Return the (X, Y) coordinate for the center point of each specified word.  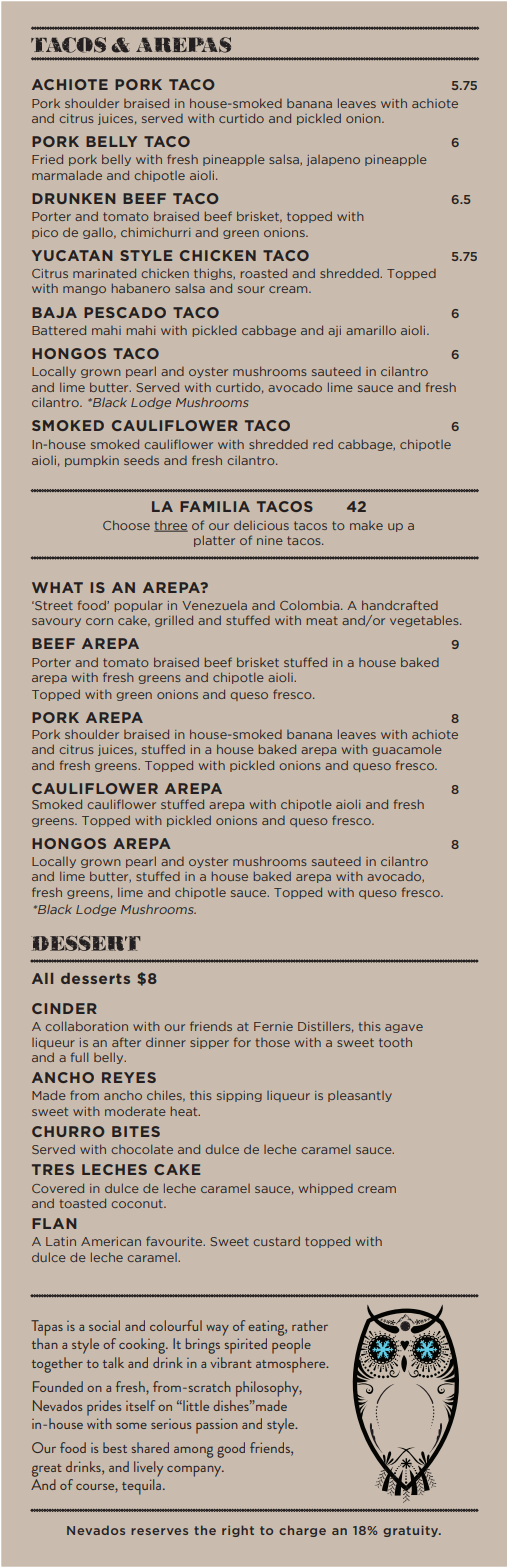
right (238, 1531)
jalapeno (333, 160)
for (242, 1042)
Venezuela (214, 605)
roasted (264, 273)
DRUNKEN (73, 198)
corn (99, 621)
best (115, 1447)
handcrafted (400, 605)
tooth (395, 1042)
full (79, 1057)
